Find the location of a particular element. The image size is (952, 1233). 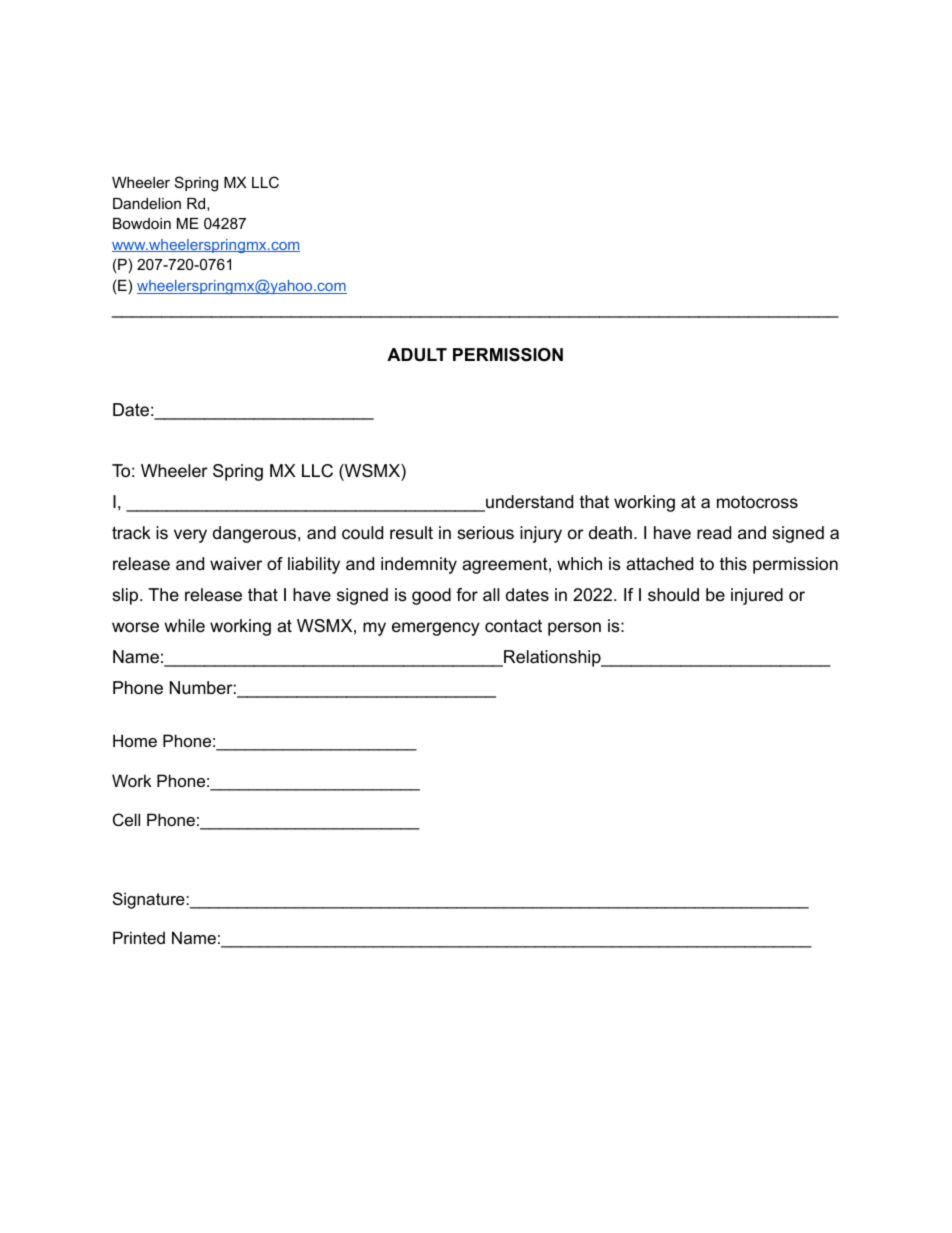

person is located at coordinates (574, 629).
